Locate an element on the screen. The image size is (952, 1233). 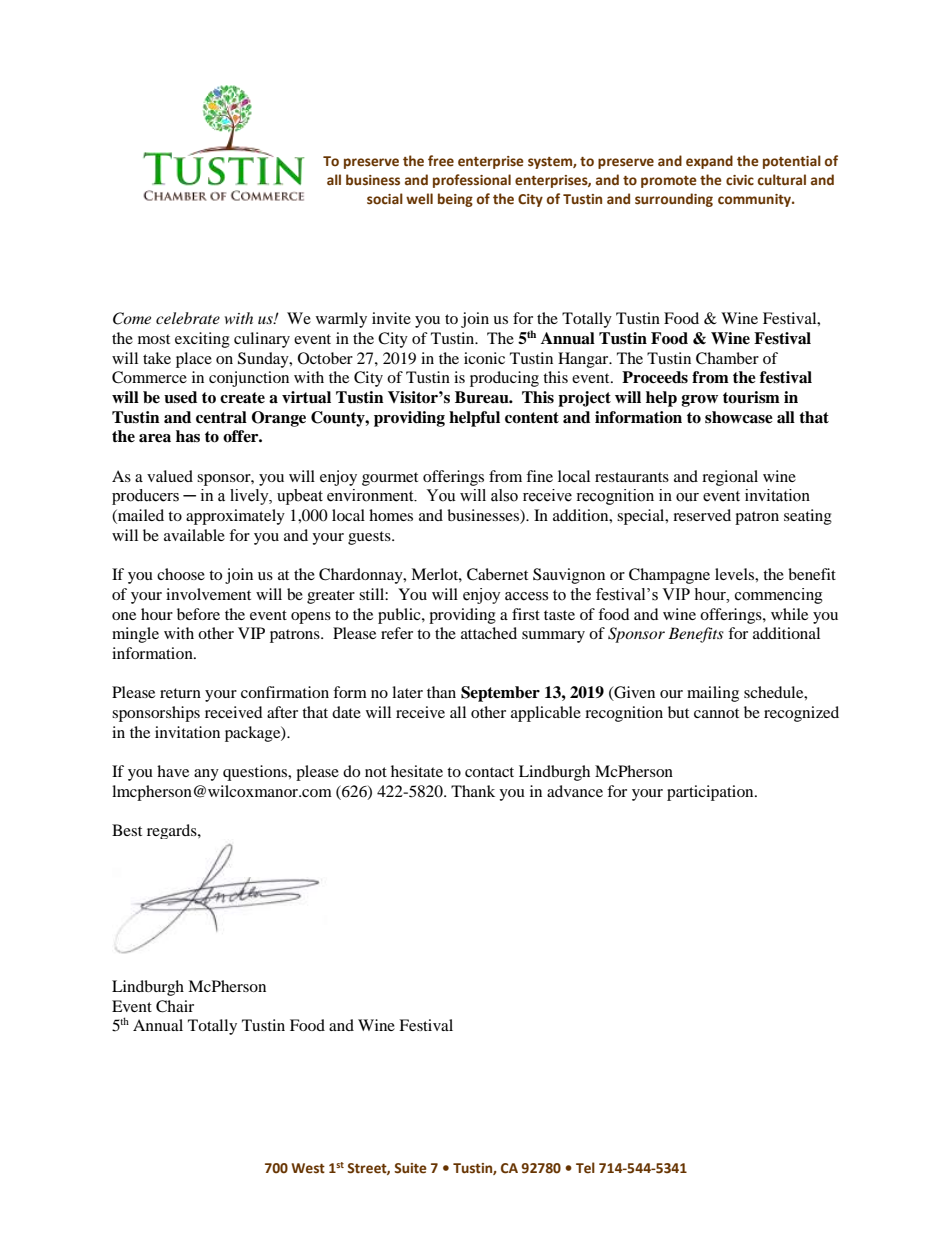
West is located at coordinates (308, 1168).
